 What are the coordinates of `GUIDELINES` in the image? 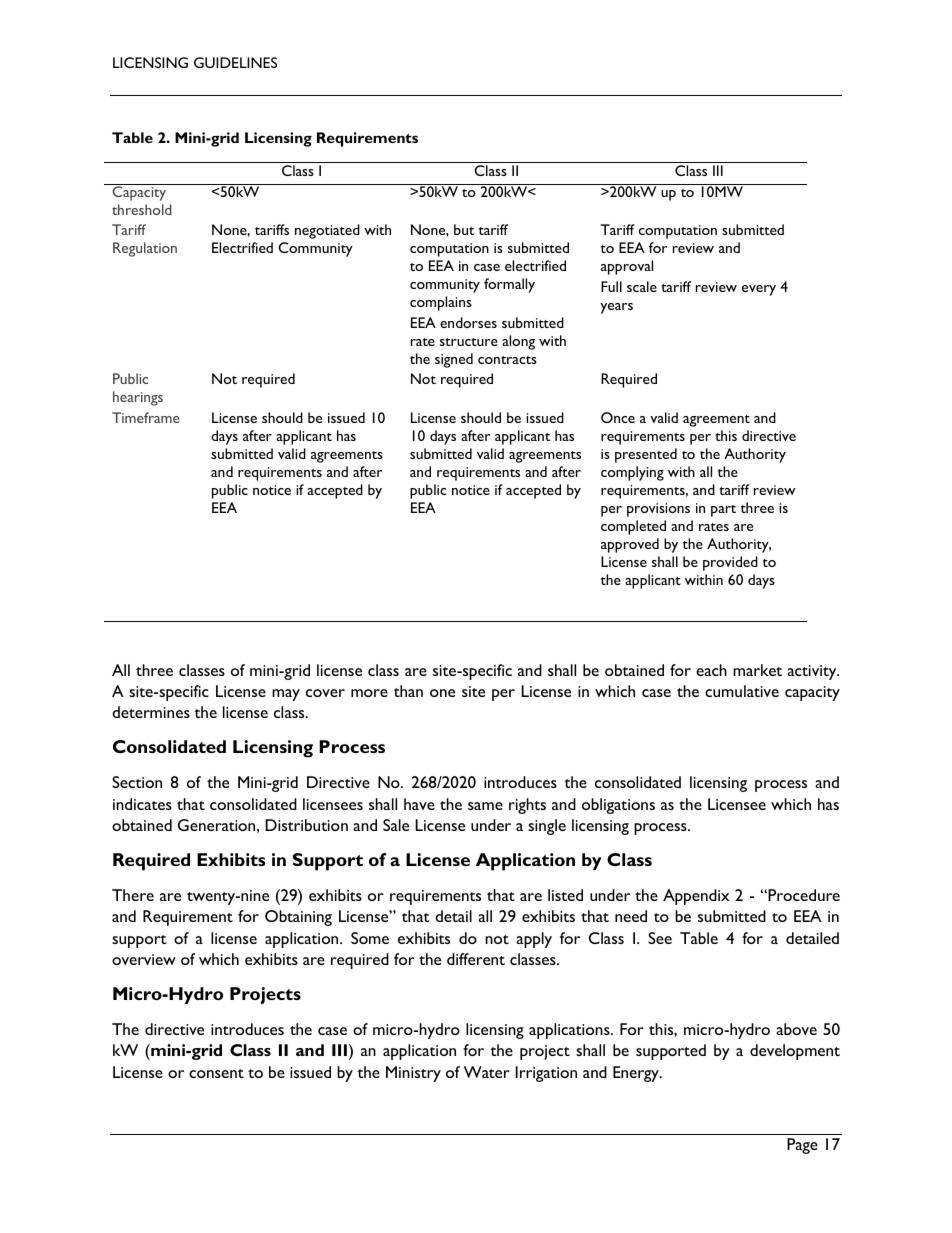 It's located at (235, 62).
